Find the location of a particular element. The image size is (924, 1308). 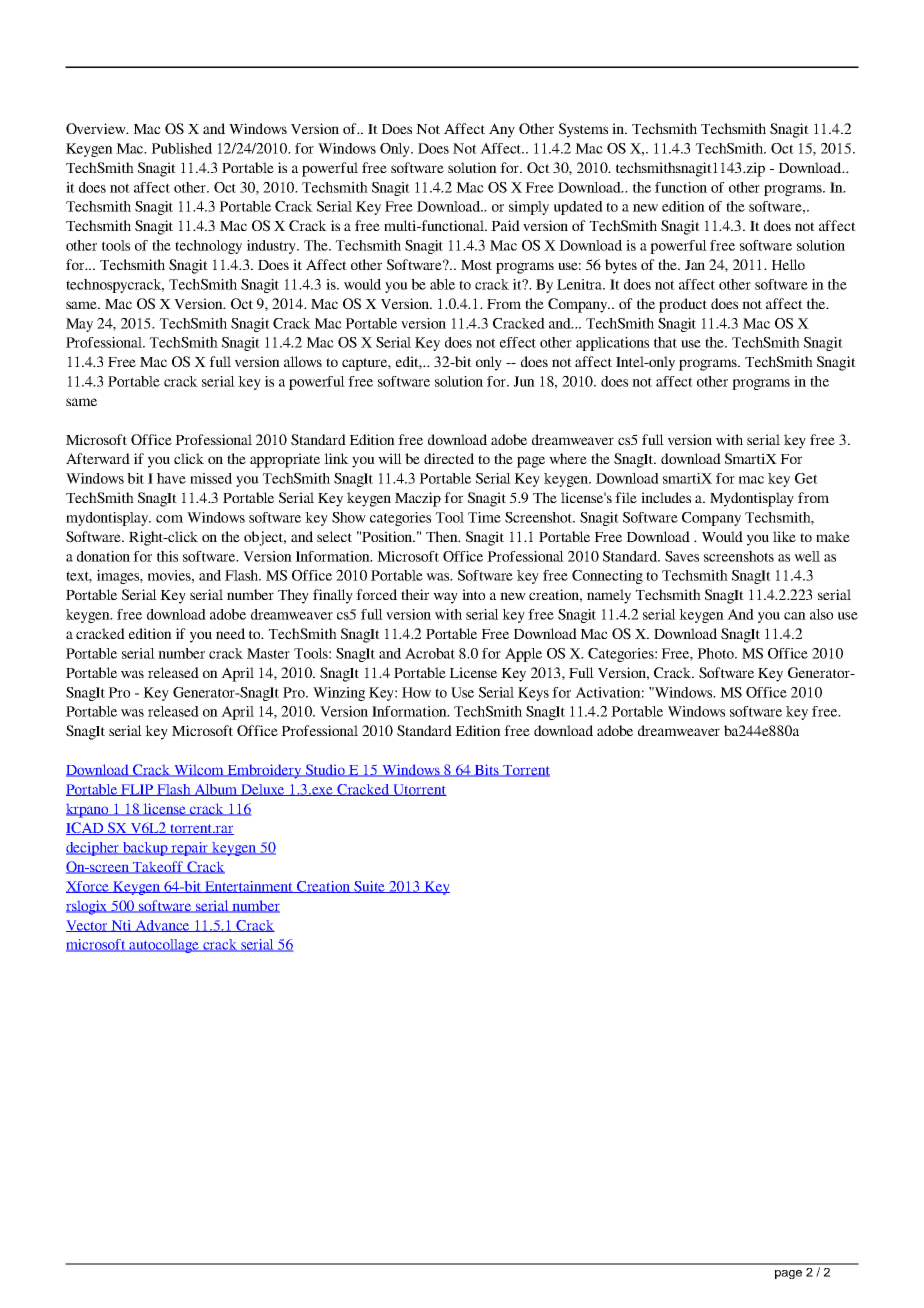

simply is located at coordinates (529, 208).
